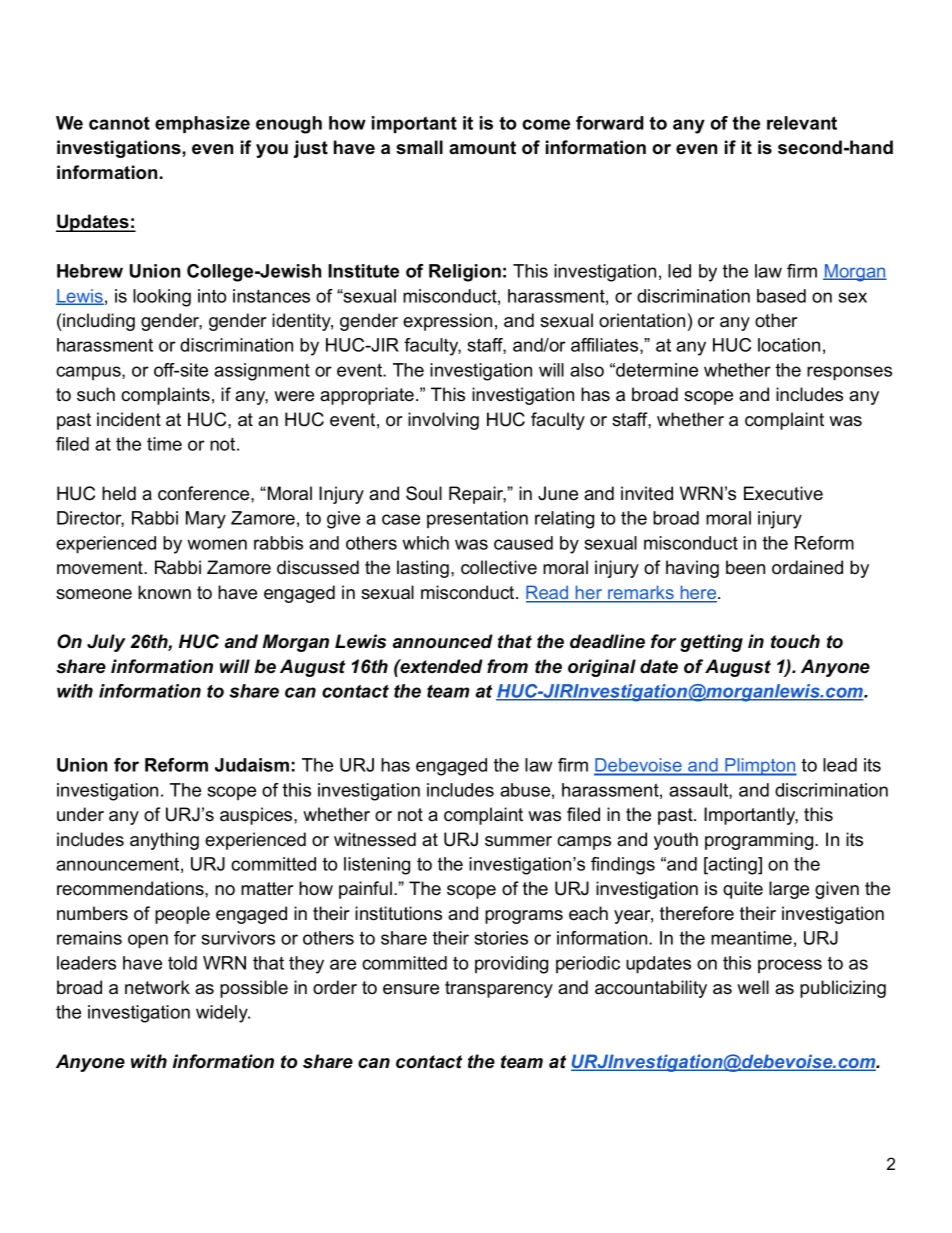 This screenshot has width=952, height=1233. I want to click on announced, so click(443, 641).
